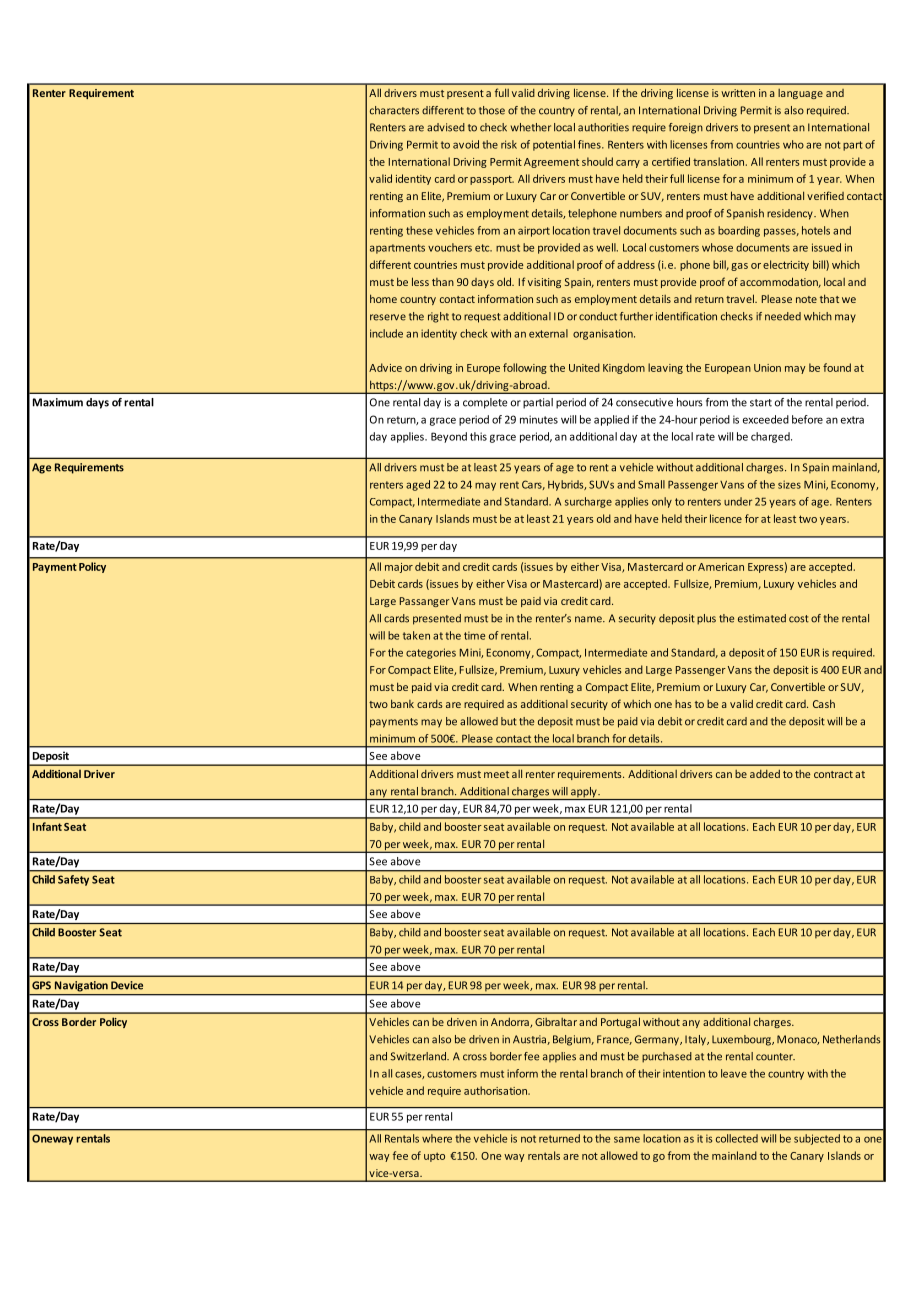 This image has width=924, height=1308. Describe the element at coordinates (437, 1138) in the image. I see `where` at that location.
